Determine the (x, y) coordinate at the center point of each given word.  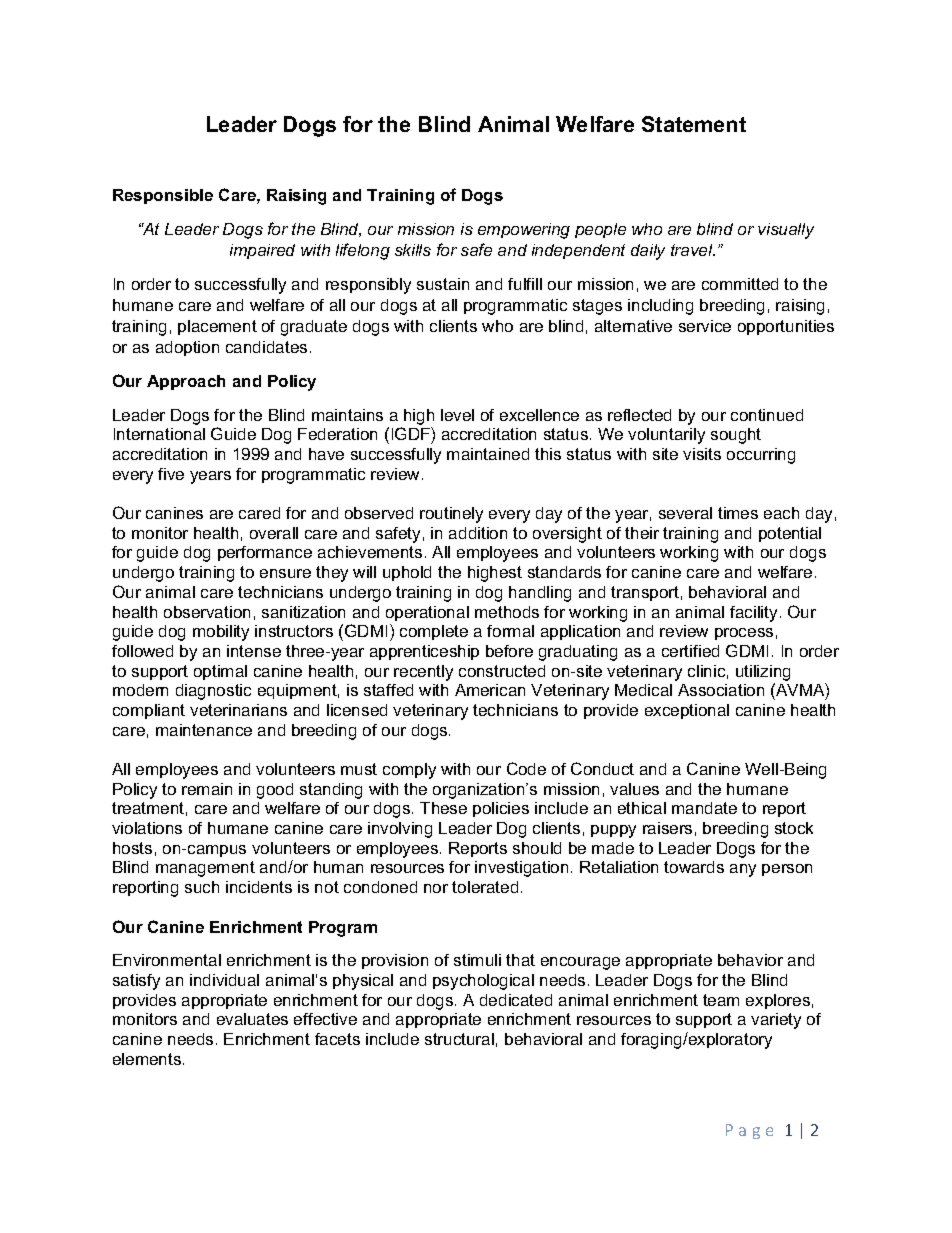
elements (148, 1059)
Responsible (163, 196)
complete (434, 632)
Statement (694, 124)
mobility (221, 633)
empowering (524, 231)
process (744, 634)
